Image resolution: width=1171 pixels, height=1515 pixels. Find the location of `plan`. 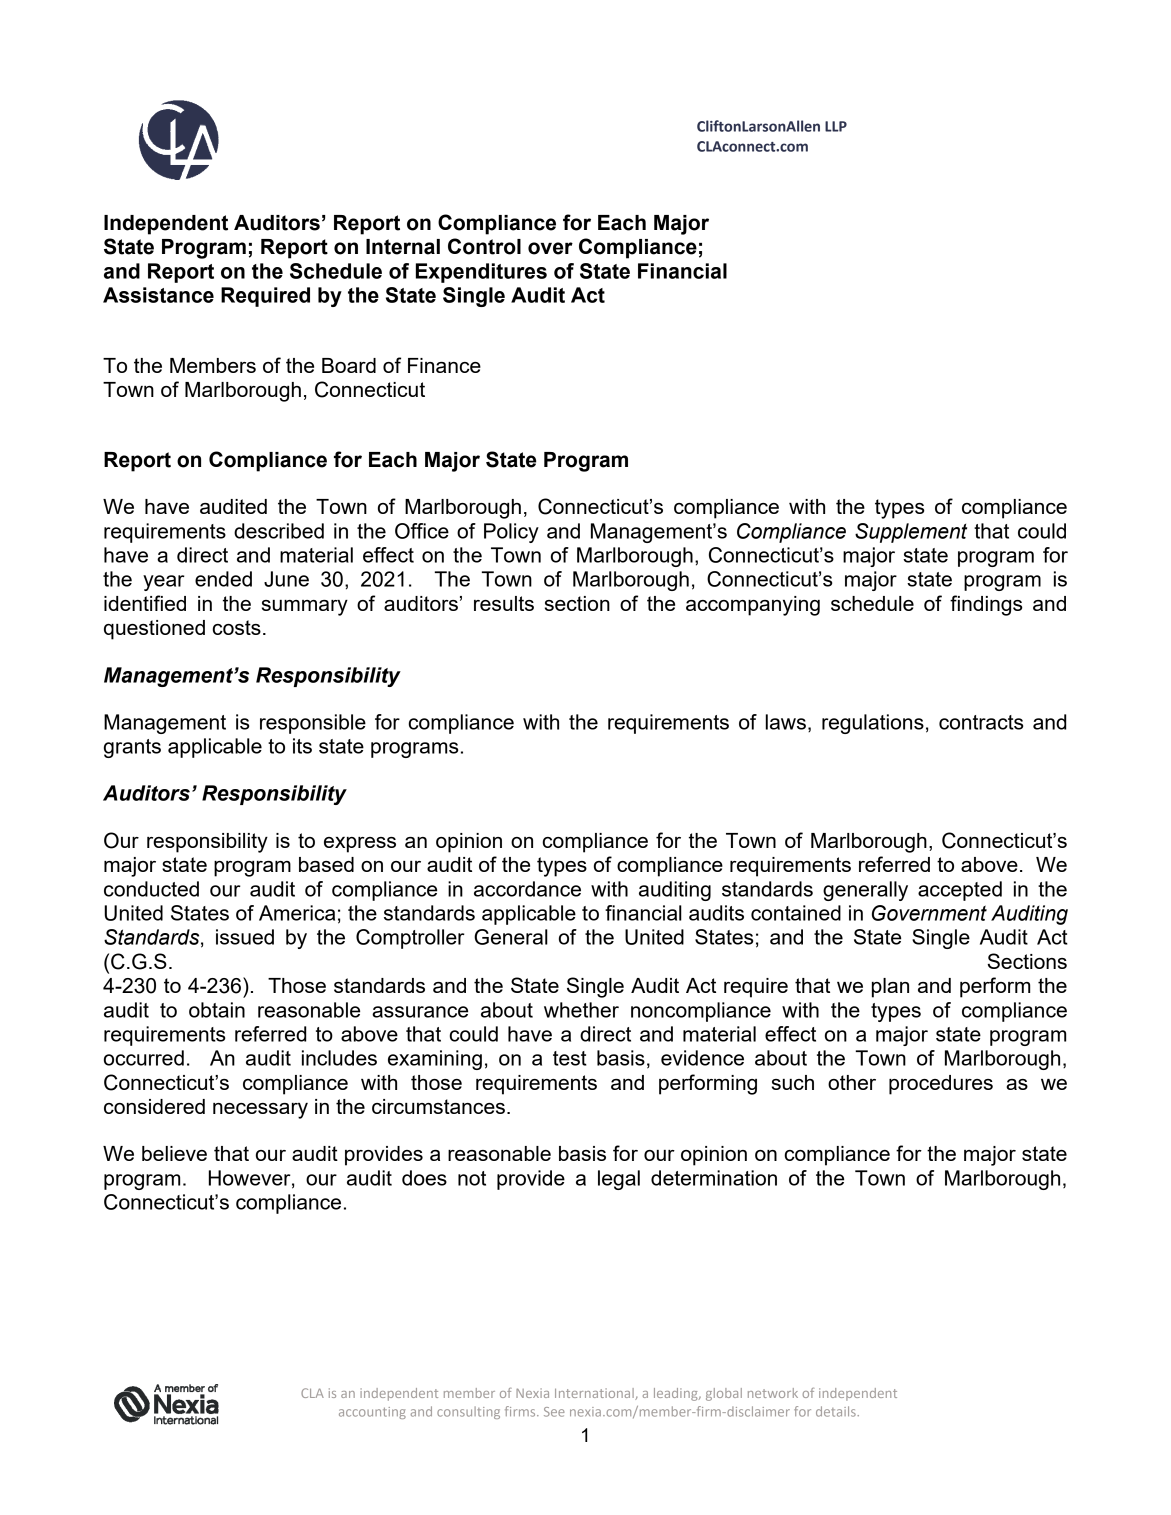

plan is located at coordinates (890, 988).
